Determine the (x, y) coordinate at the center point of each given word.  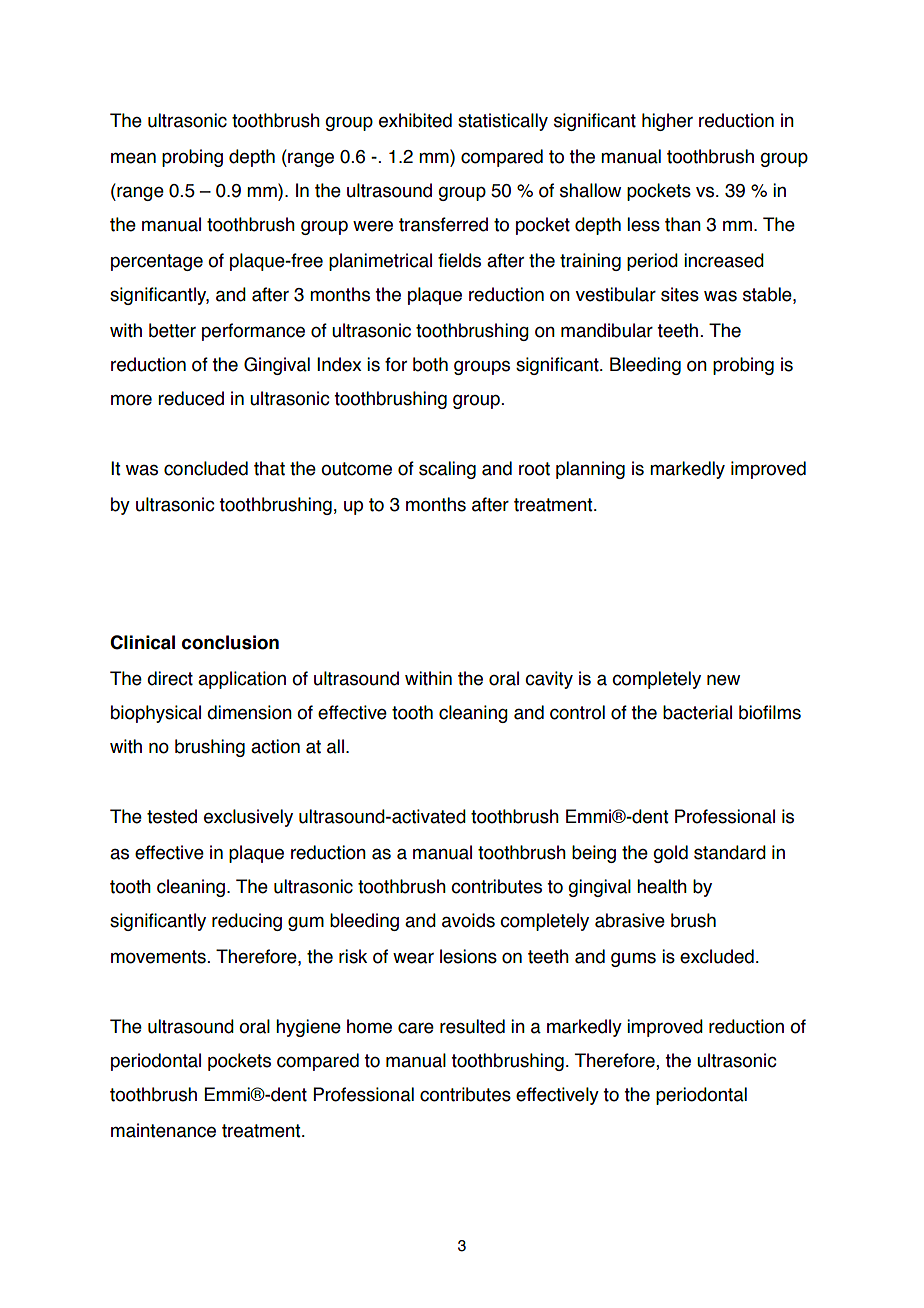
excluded (717, 956)
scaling (447, 470)
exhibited (415, 120)
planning (590, 470)
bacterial (697, 712)
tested (172, 816)
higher (667, 122)
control (577, 712)
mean (133, 158)
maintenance (163, 1130)
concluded (206, 468)
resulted (472, 1026)
